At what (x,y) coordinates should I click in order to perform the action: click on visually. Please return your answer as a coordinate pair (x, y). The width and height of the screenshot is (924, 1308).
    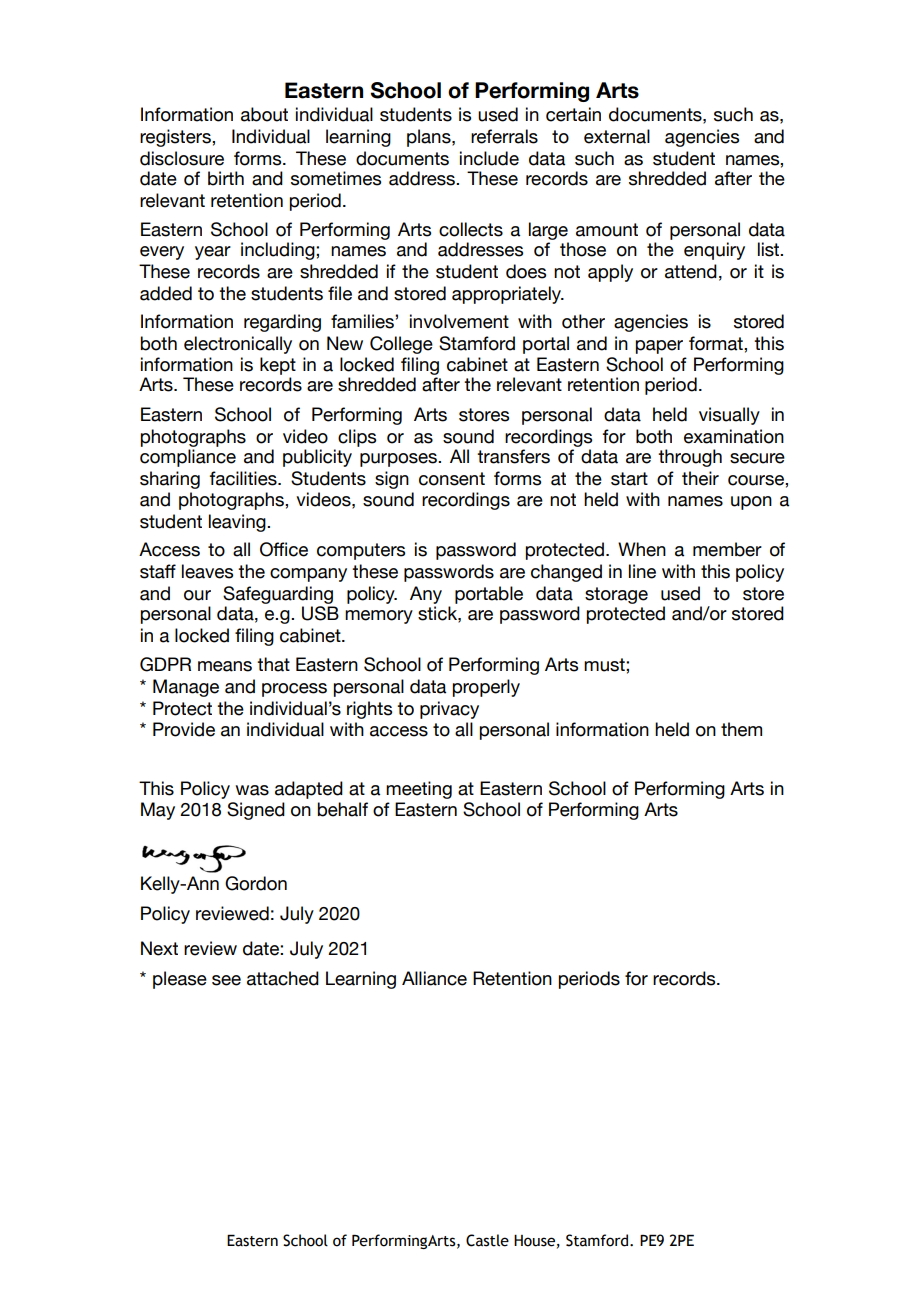
    Looking at the image, I should click on (729, 416).
